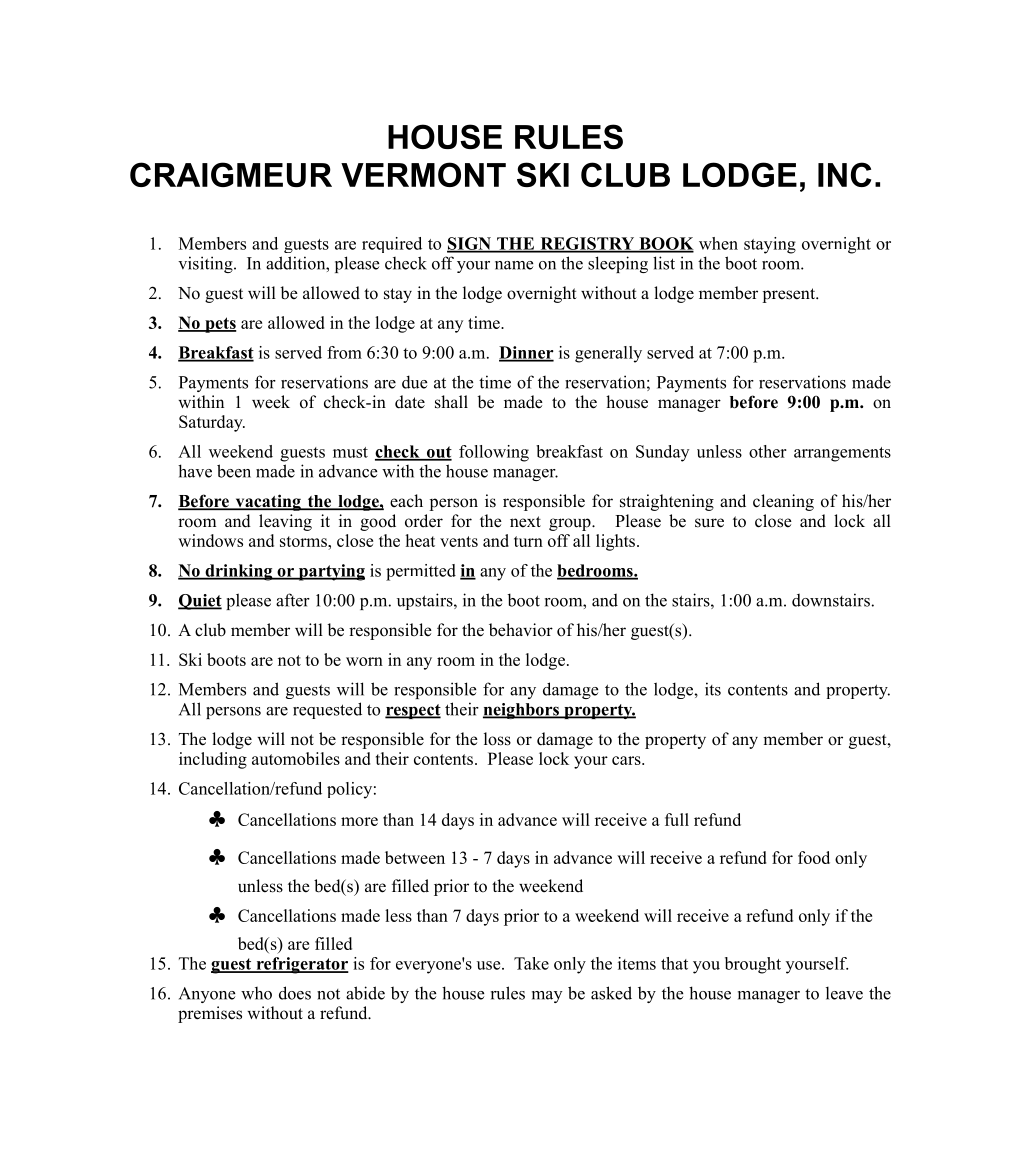 The image size is (1010, 1176). Describe the element at coordinates (494, 453) in the screenshot. I see `following` at that location.
